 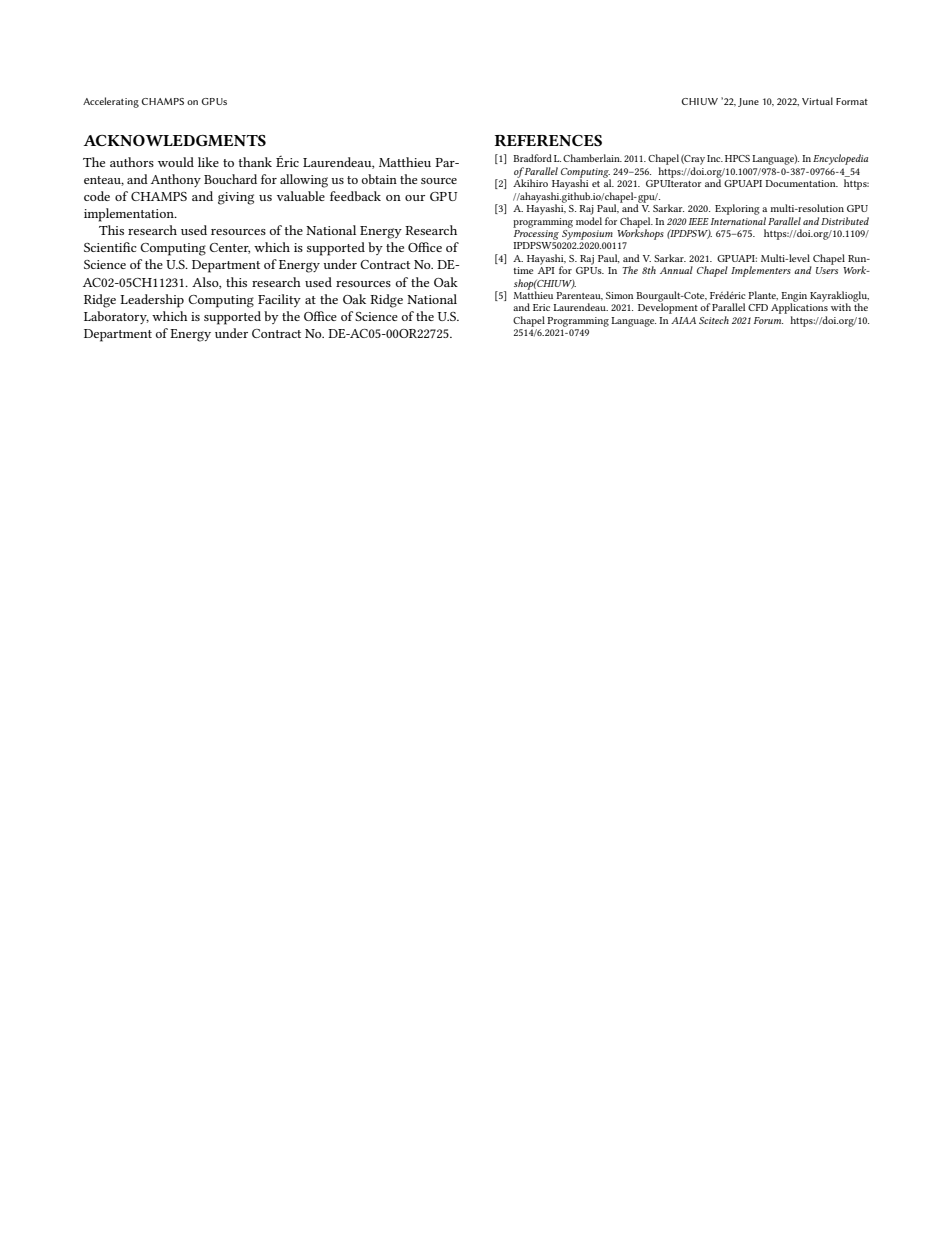 What do you see at coordinates (176, 162) in the screenshot?
I see `would` at bounding box center [176, 162].
